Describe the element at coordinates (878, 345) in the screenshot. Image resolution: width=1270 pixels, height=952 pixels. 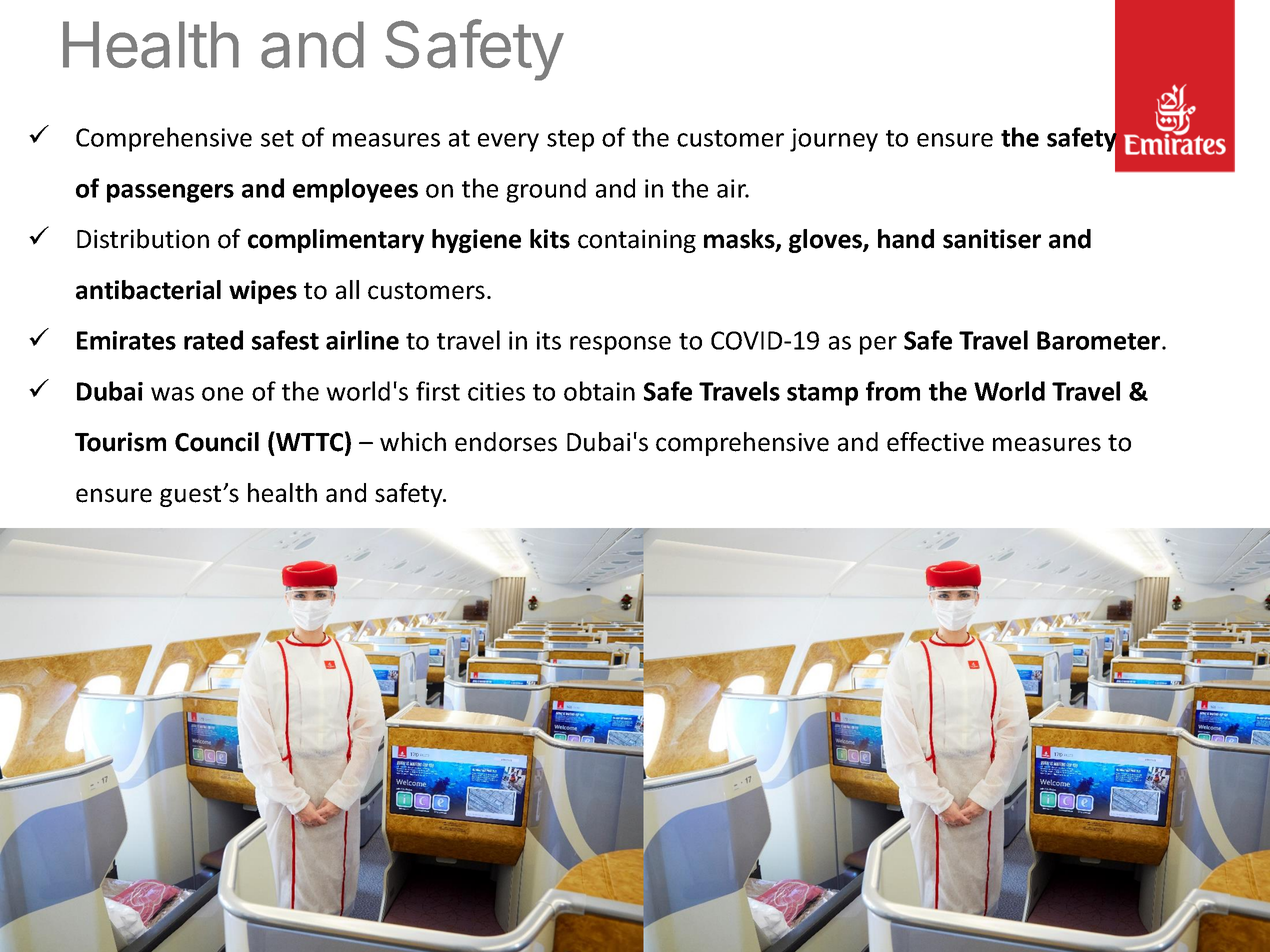
I see `per` at that location.
